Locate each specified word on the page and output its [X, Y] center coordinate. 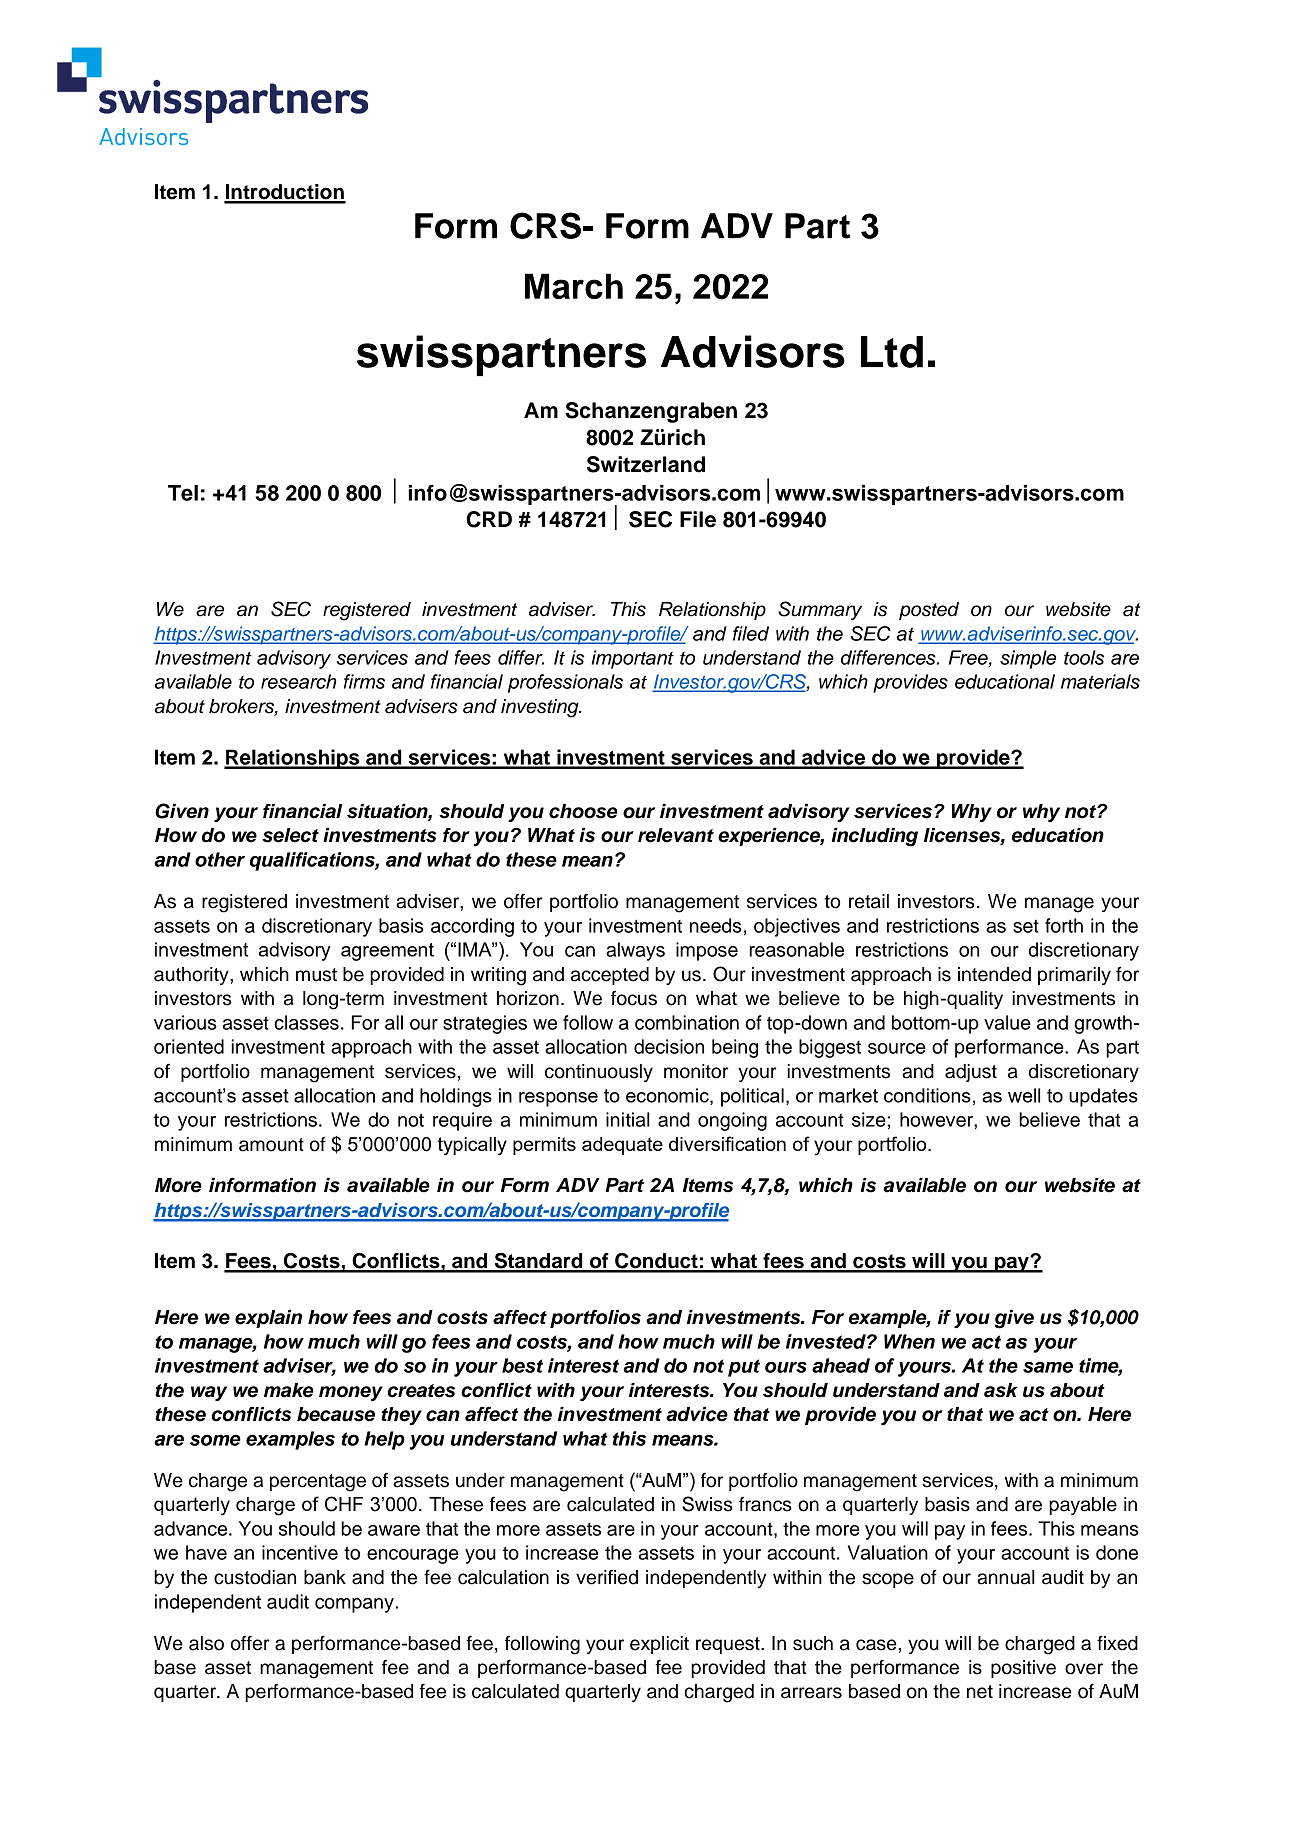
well [1024, 1095]
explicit [659, 1645]
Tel [183, 493]
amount [271, 1145]
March [574, 286]
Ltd [892, 352]
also [206, 1643]
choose [583, 811]
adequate [622, 1146]
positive [1023, 1669]
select [290, 835]
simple [1028, 659]
